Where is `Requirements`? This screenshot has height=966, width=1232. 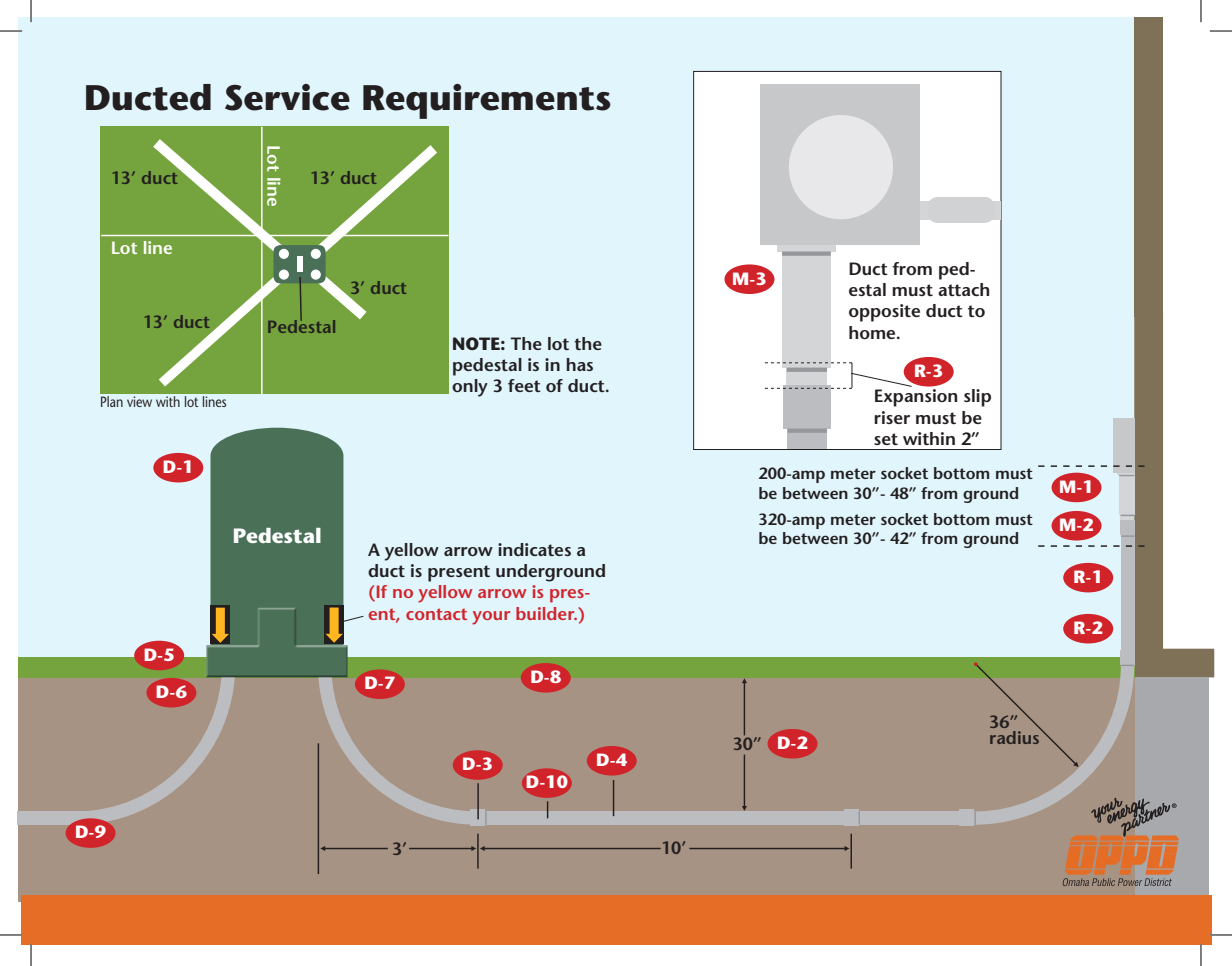 Requirements is located at coordinates (487, 101).
